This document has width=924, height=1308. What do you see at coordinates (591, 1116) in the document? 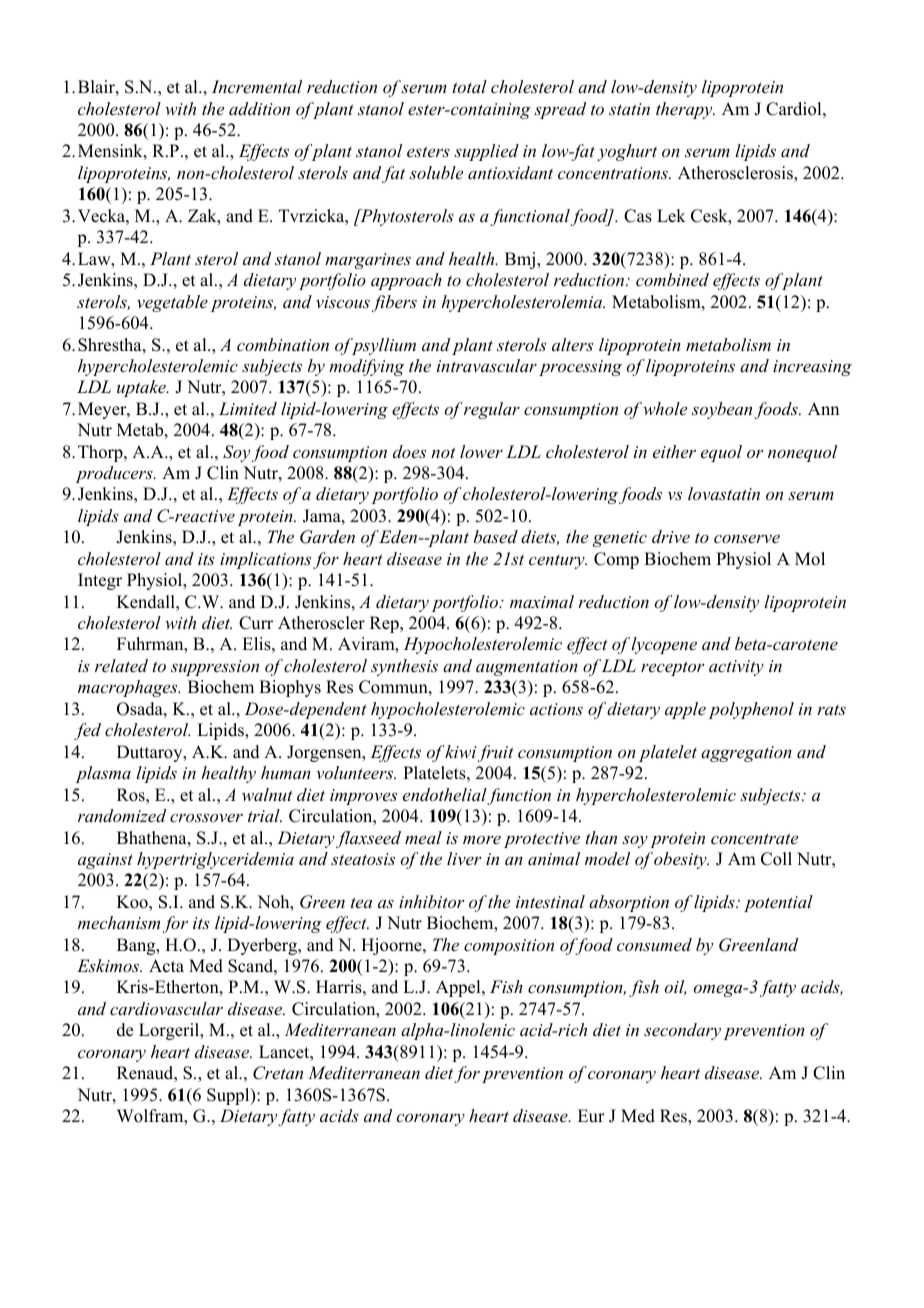
I see `Eur` at bounding box center [591, 1116].
